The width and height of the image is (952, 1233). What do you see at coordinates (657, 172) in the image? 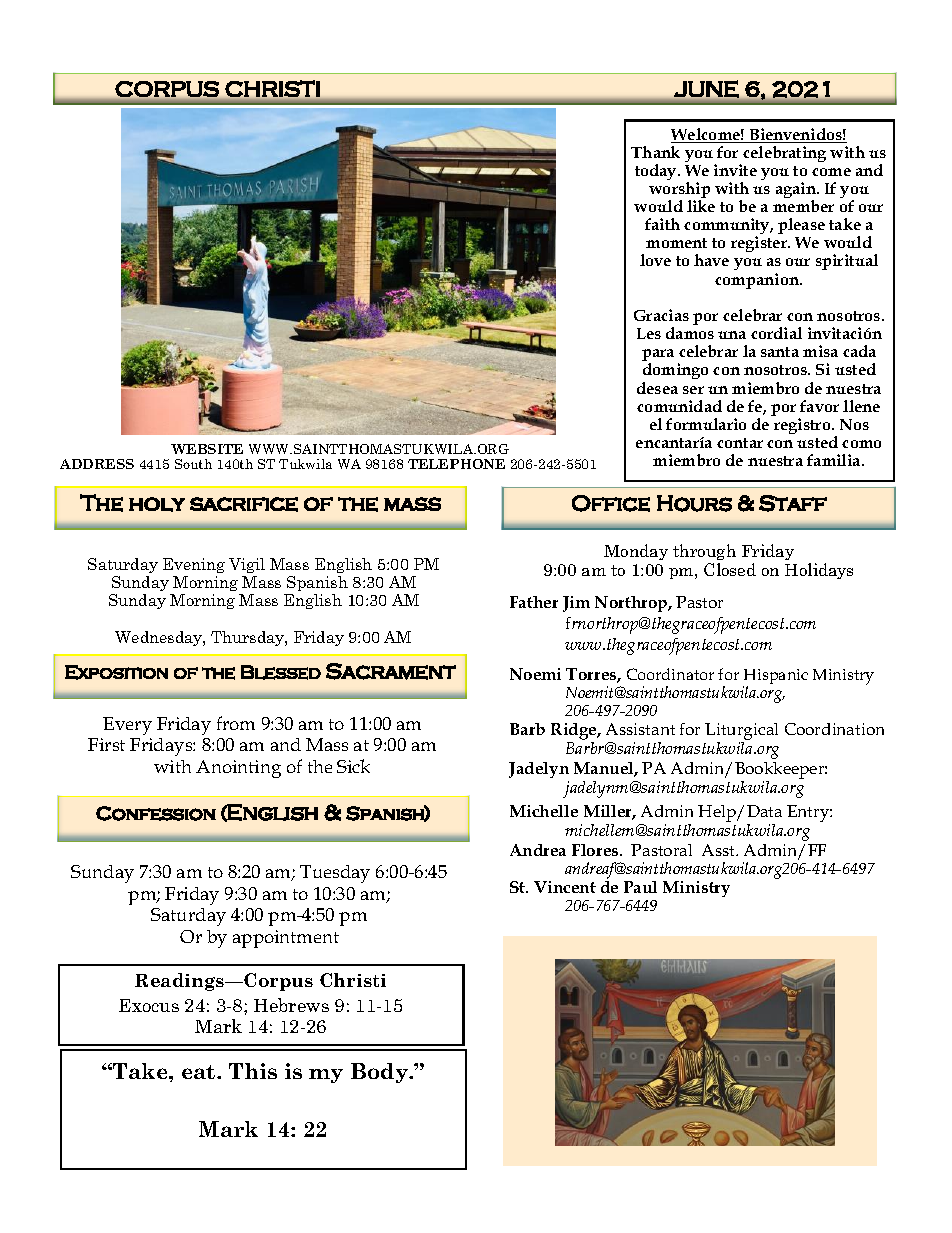
I see `today` at bounding box center [657, 172].
